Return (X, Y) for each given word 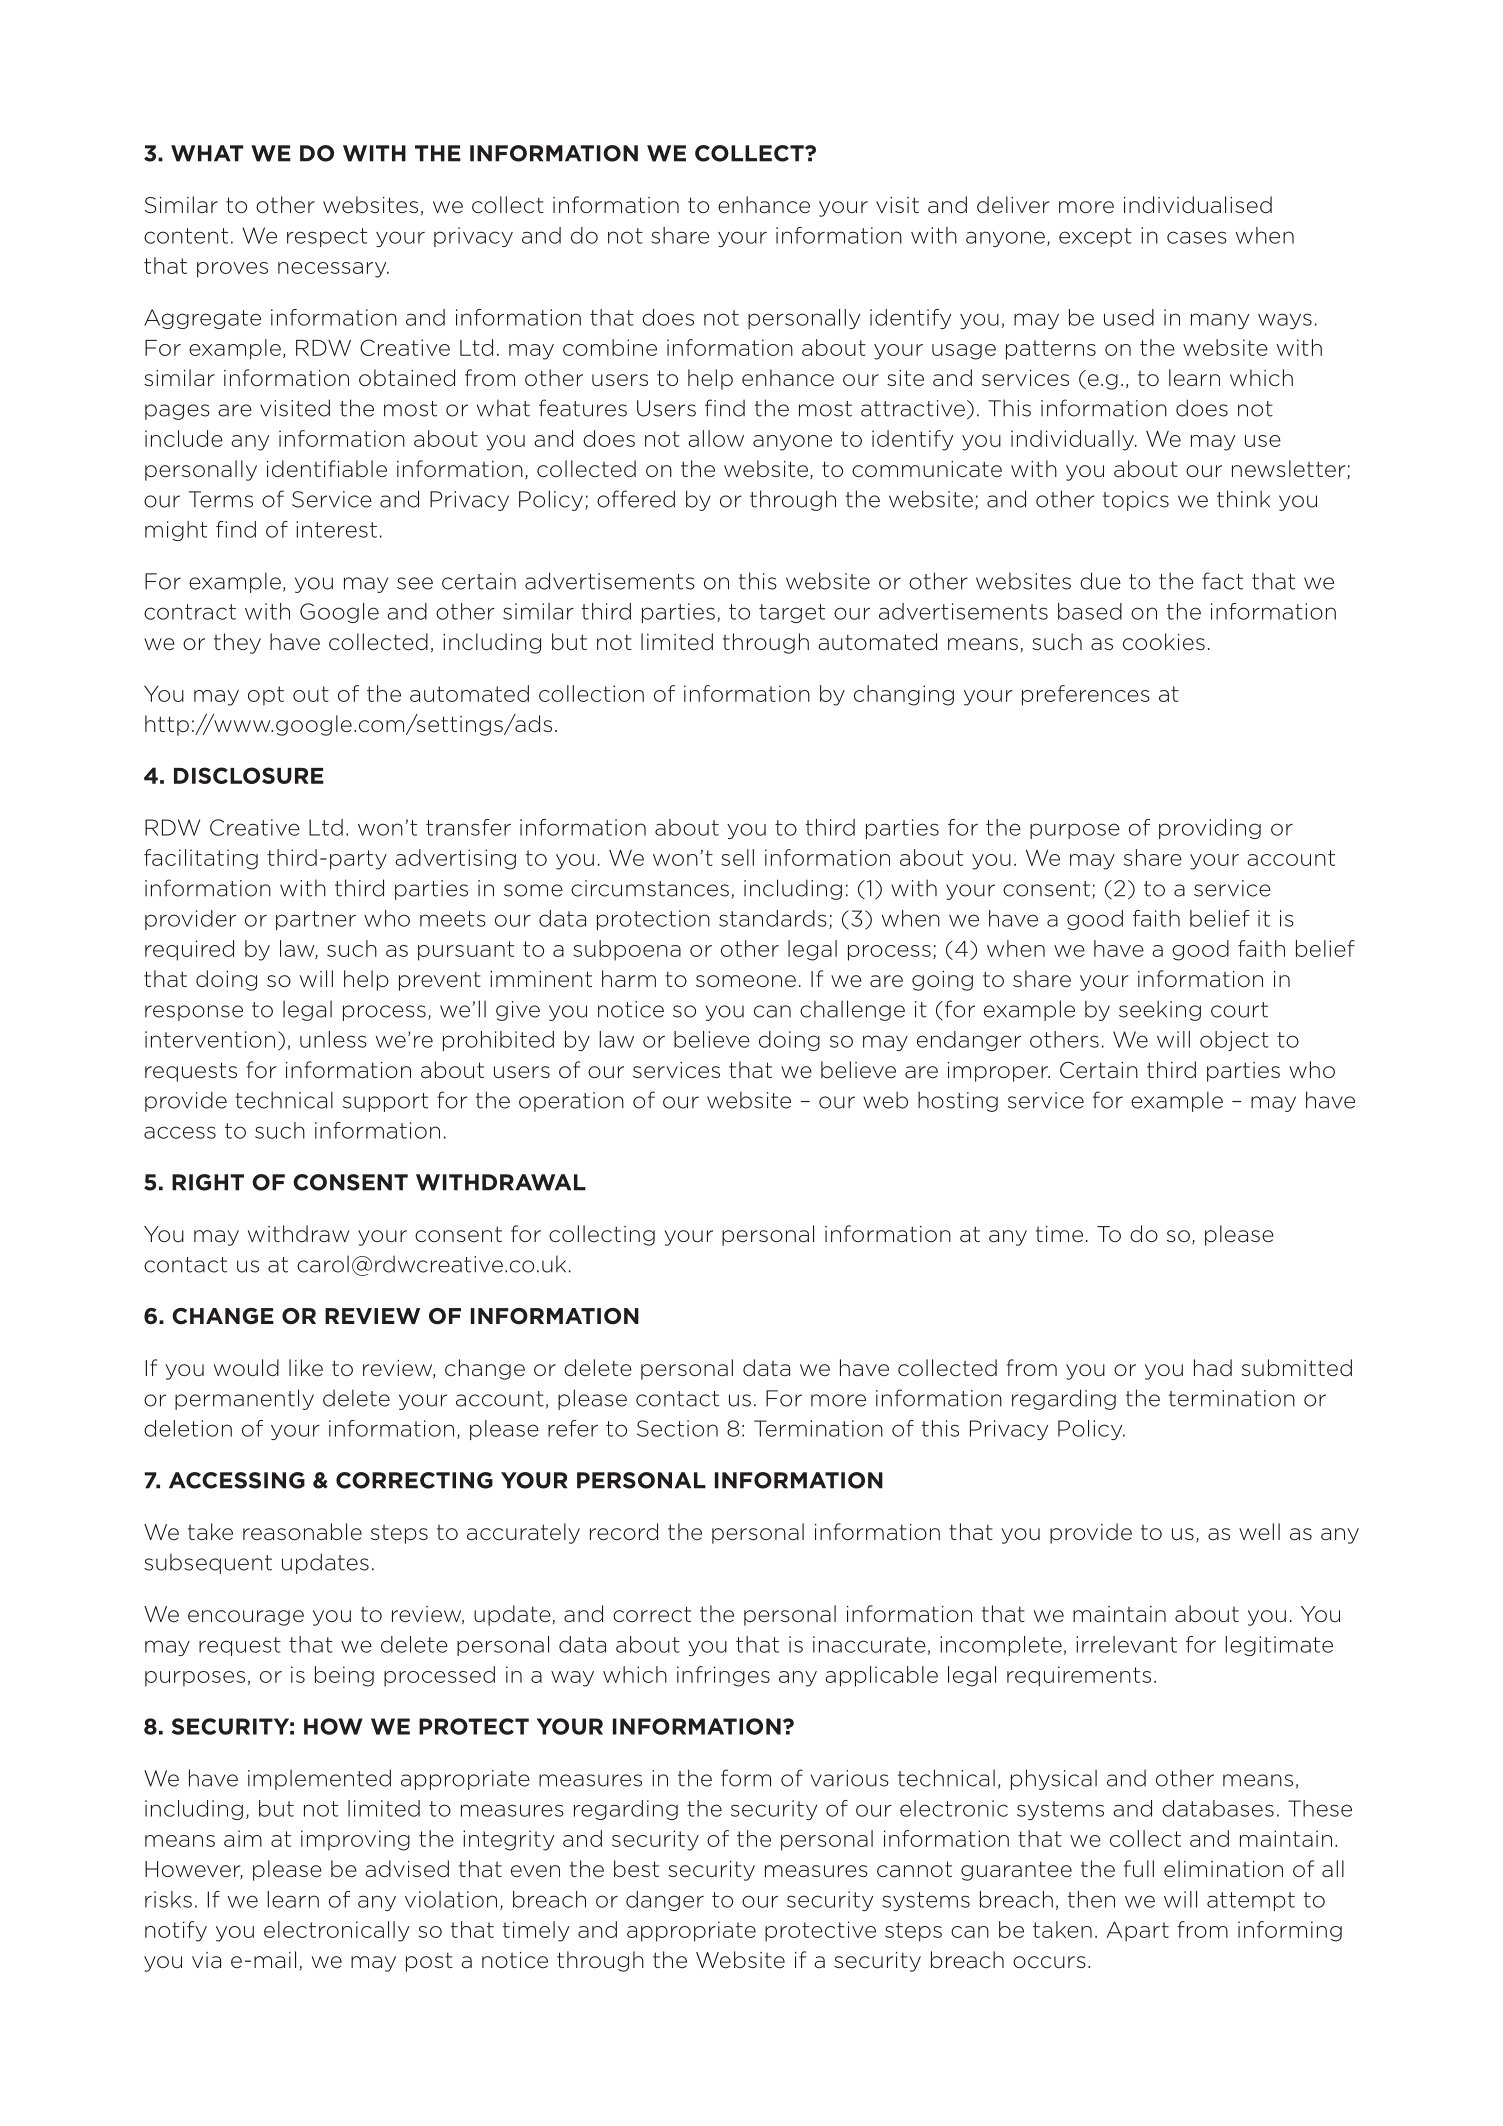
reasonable (302, 1532)
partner (316, 920)
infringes (723, 1676)
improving (355, 1840)
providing (1210, 829)
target (792, 613)
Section (677, 1428)
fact (1222, 581)
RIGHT (208, 1182)
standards (773, 918)
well (1259, 1532)
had (1213, 1368)
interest (336, 529)
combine (610, 347)
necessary (333, 270)
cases (1197, 237)
